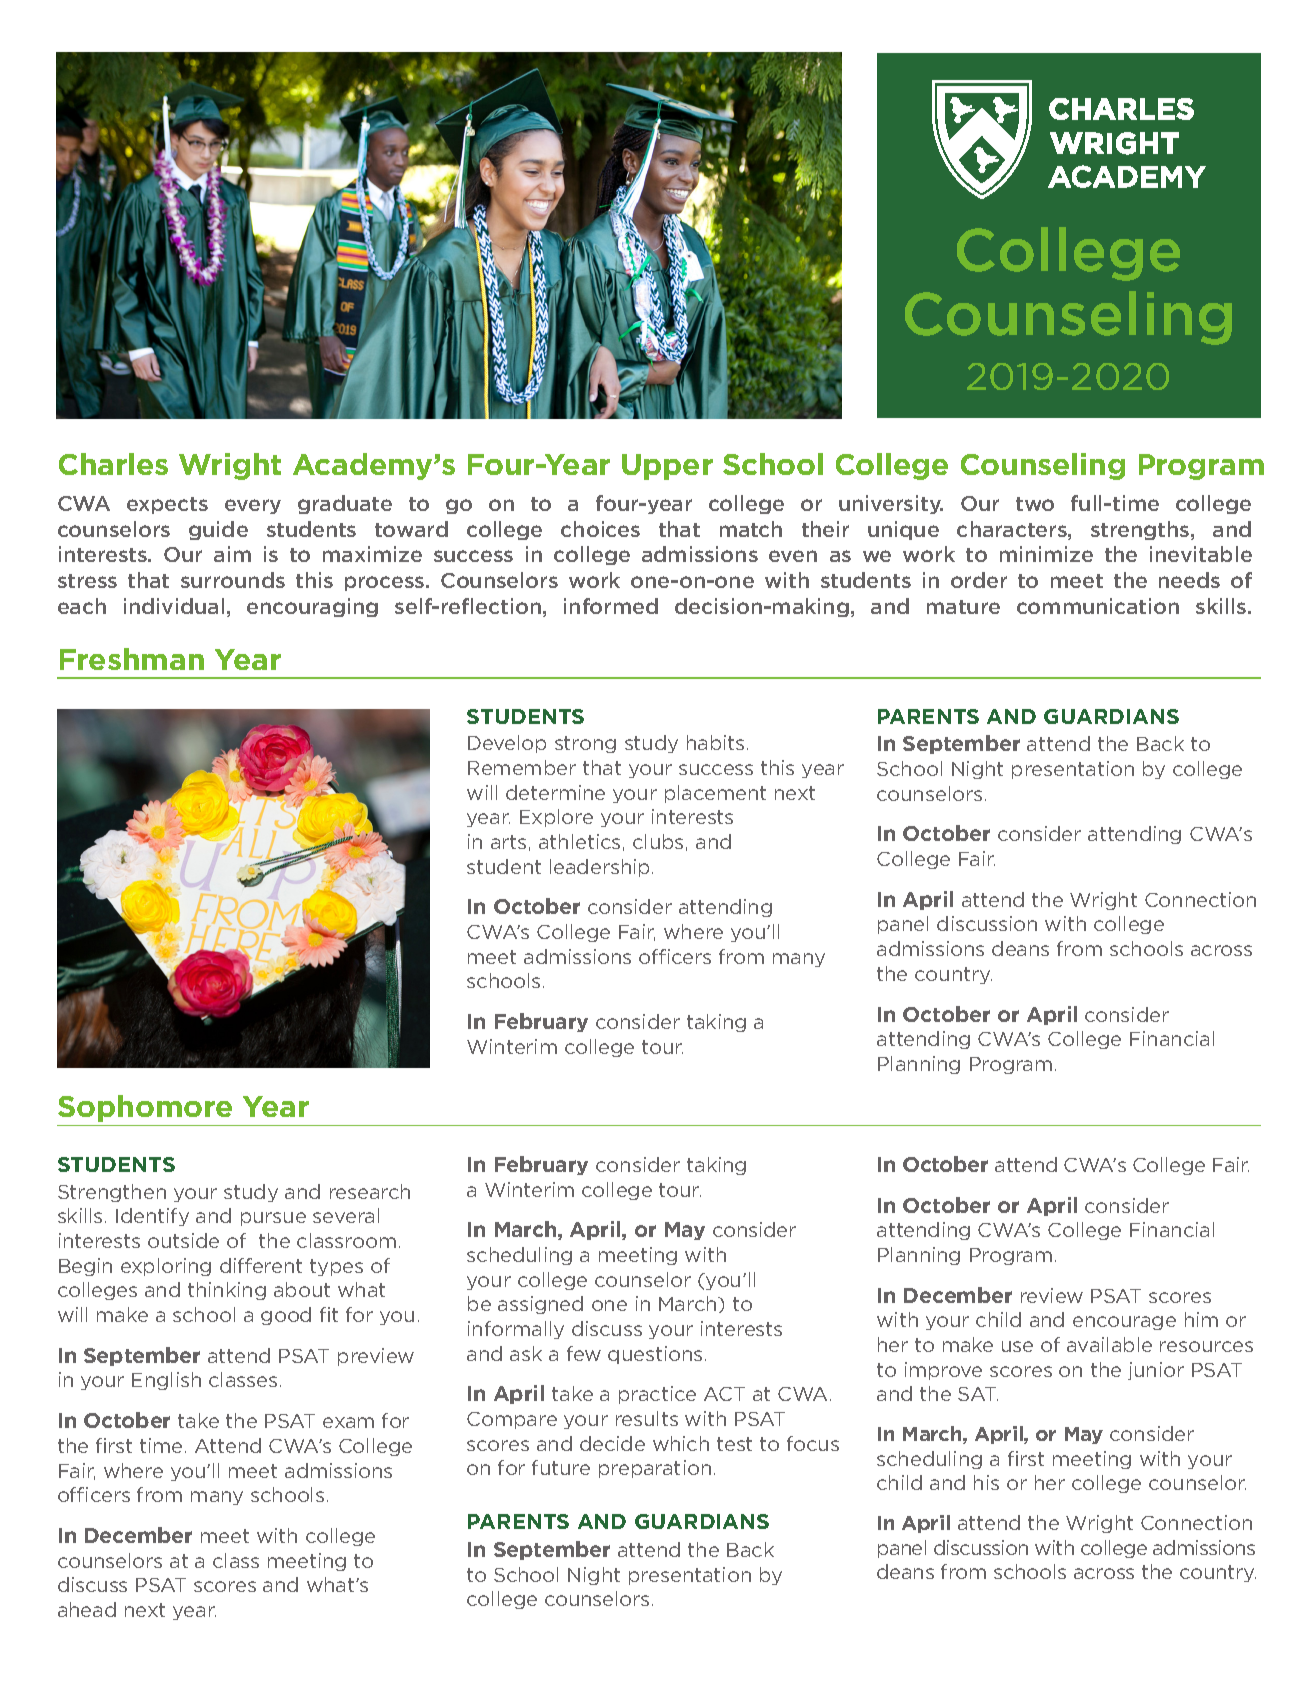 The image size is (1312, 1698). What do you see at coordinates (87, 1609) in the screenshot?
I see `ahead` at bounding box center [87, 1609].
